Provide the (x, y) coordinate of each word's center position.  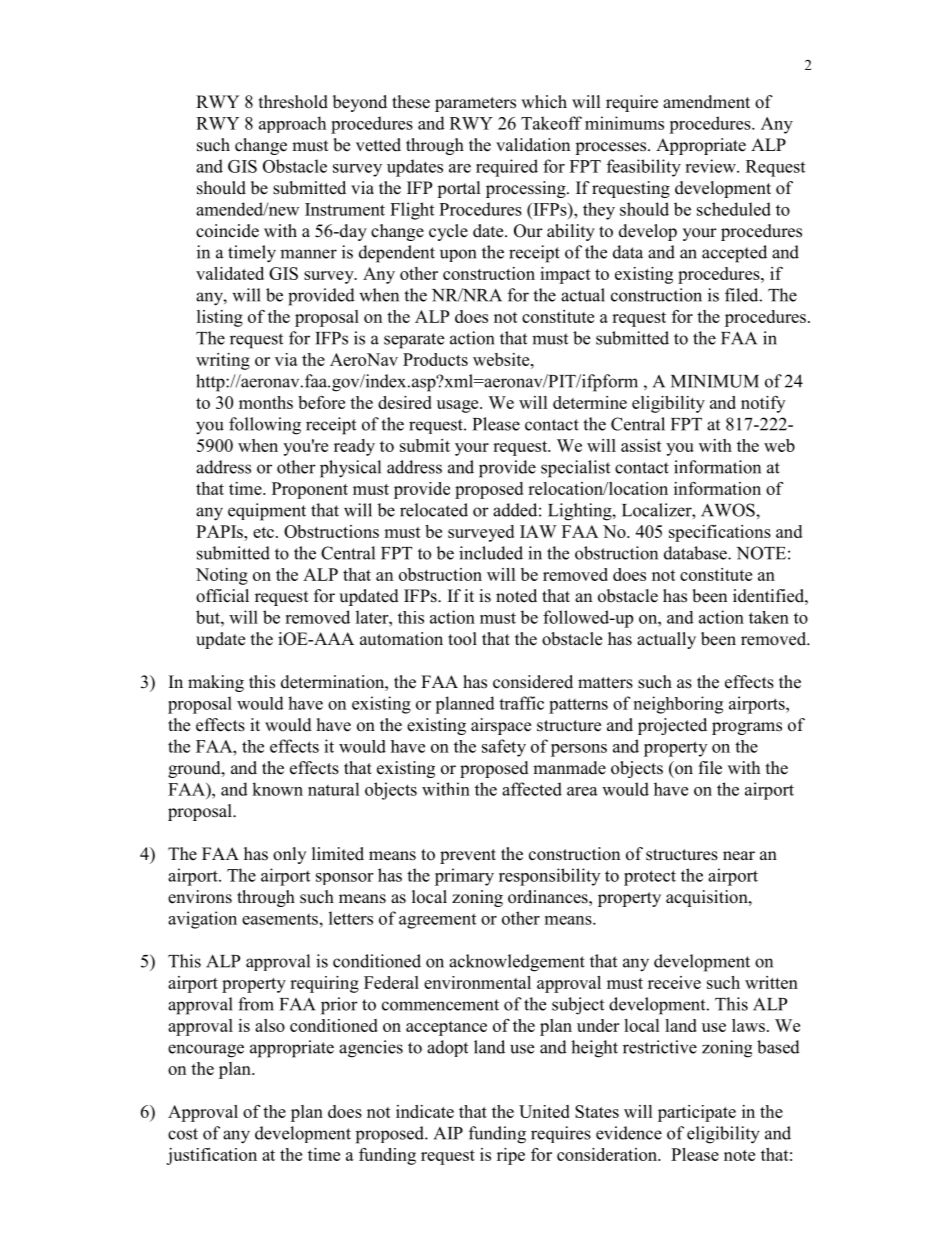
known (277, 789)
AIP (448, 1133)
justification (211, 1156)
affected (532, 789)
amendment (706, 102)
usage (459, 406)
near (739, 856)
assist (641, 445)
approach (292, 124)
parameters (475, 104)
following (265, 426)
